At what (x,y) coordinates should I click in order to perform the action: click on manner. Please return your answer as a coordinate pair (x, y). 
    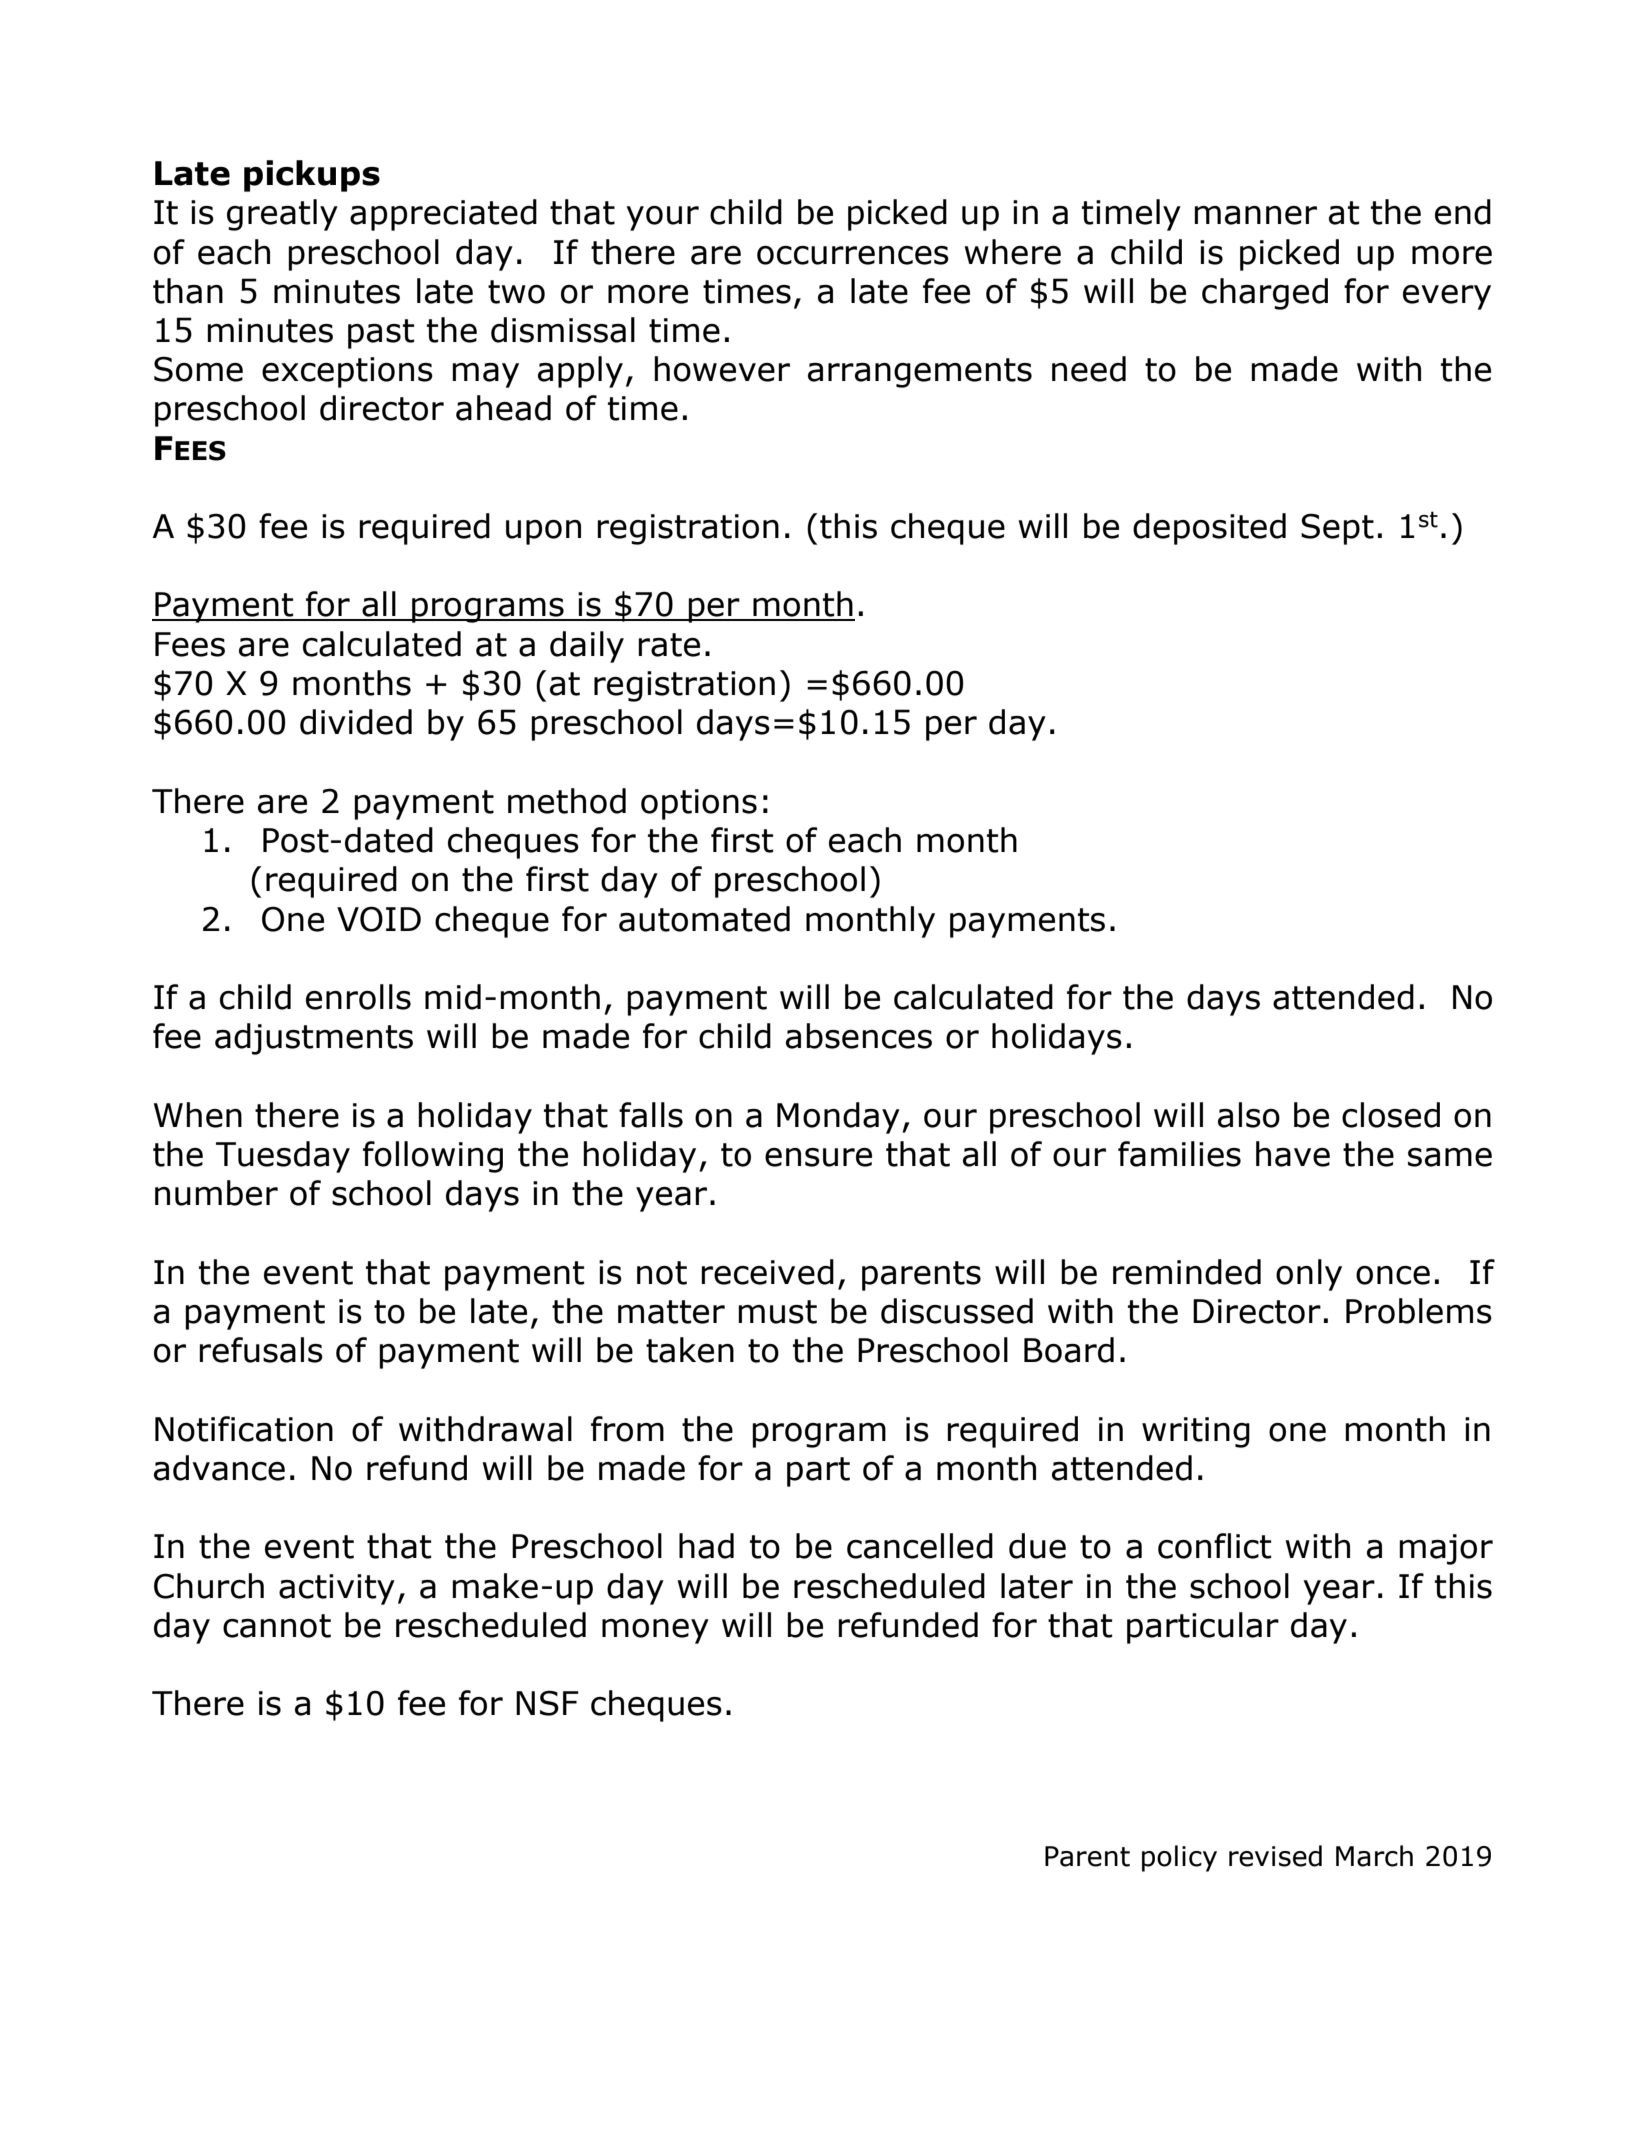
    Looking at the image, I should click on (1255, 215).
